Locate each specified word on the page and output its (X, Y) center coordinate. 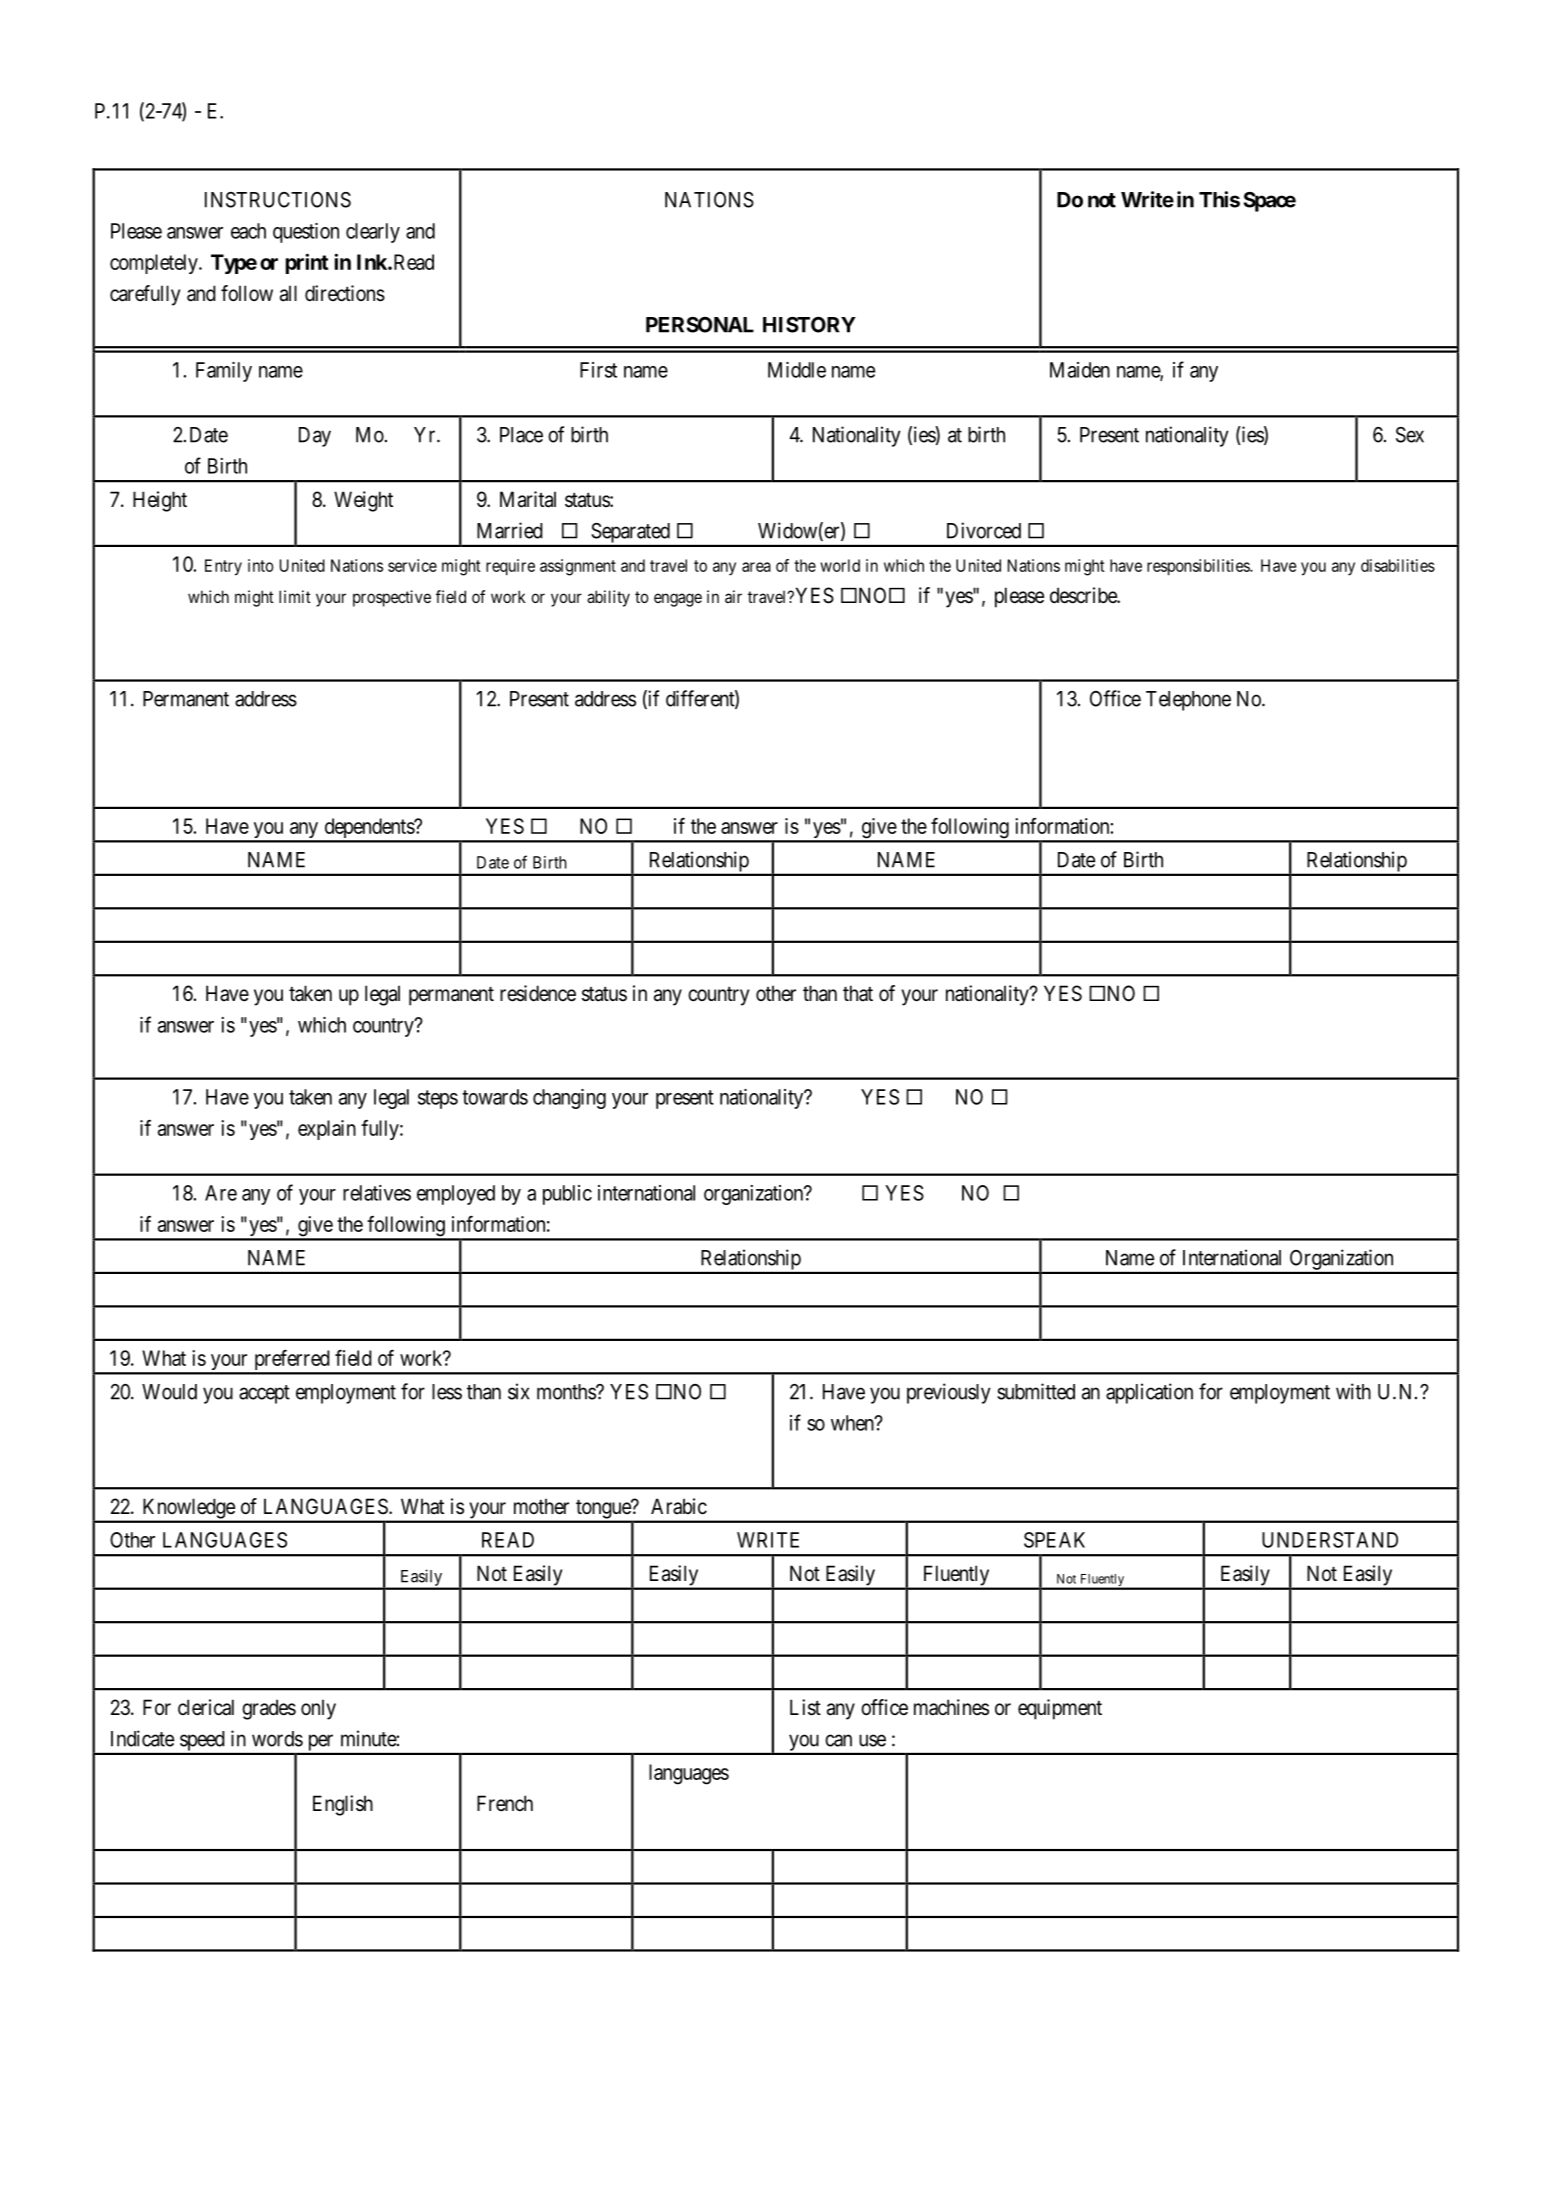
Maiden (1080, 370)
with (1353, 1391)
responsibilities (1199, 567)
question (306, 233)
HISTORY (809, 325)
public (567, 1195)
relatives (377, 1193)
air (733, 596)
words (277, 1739)
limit (295, 596)
